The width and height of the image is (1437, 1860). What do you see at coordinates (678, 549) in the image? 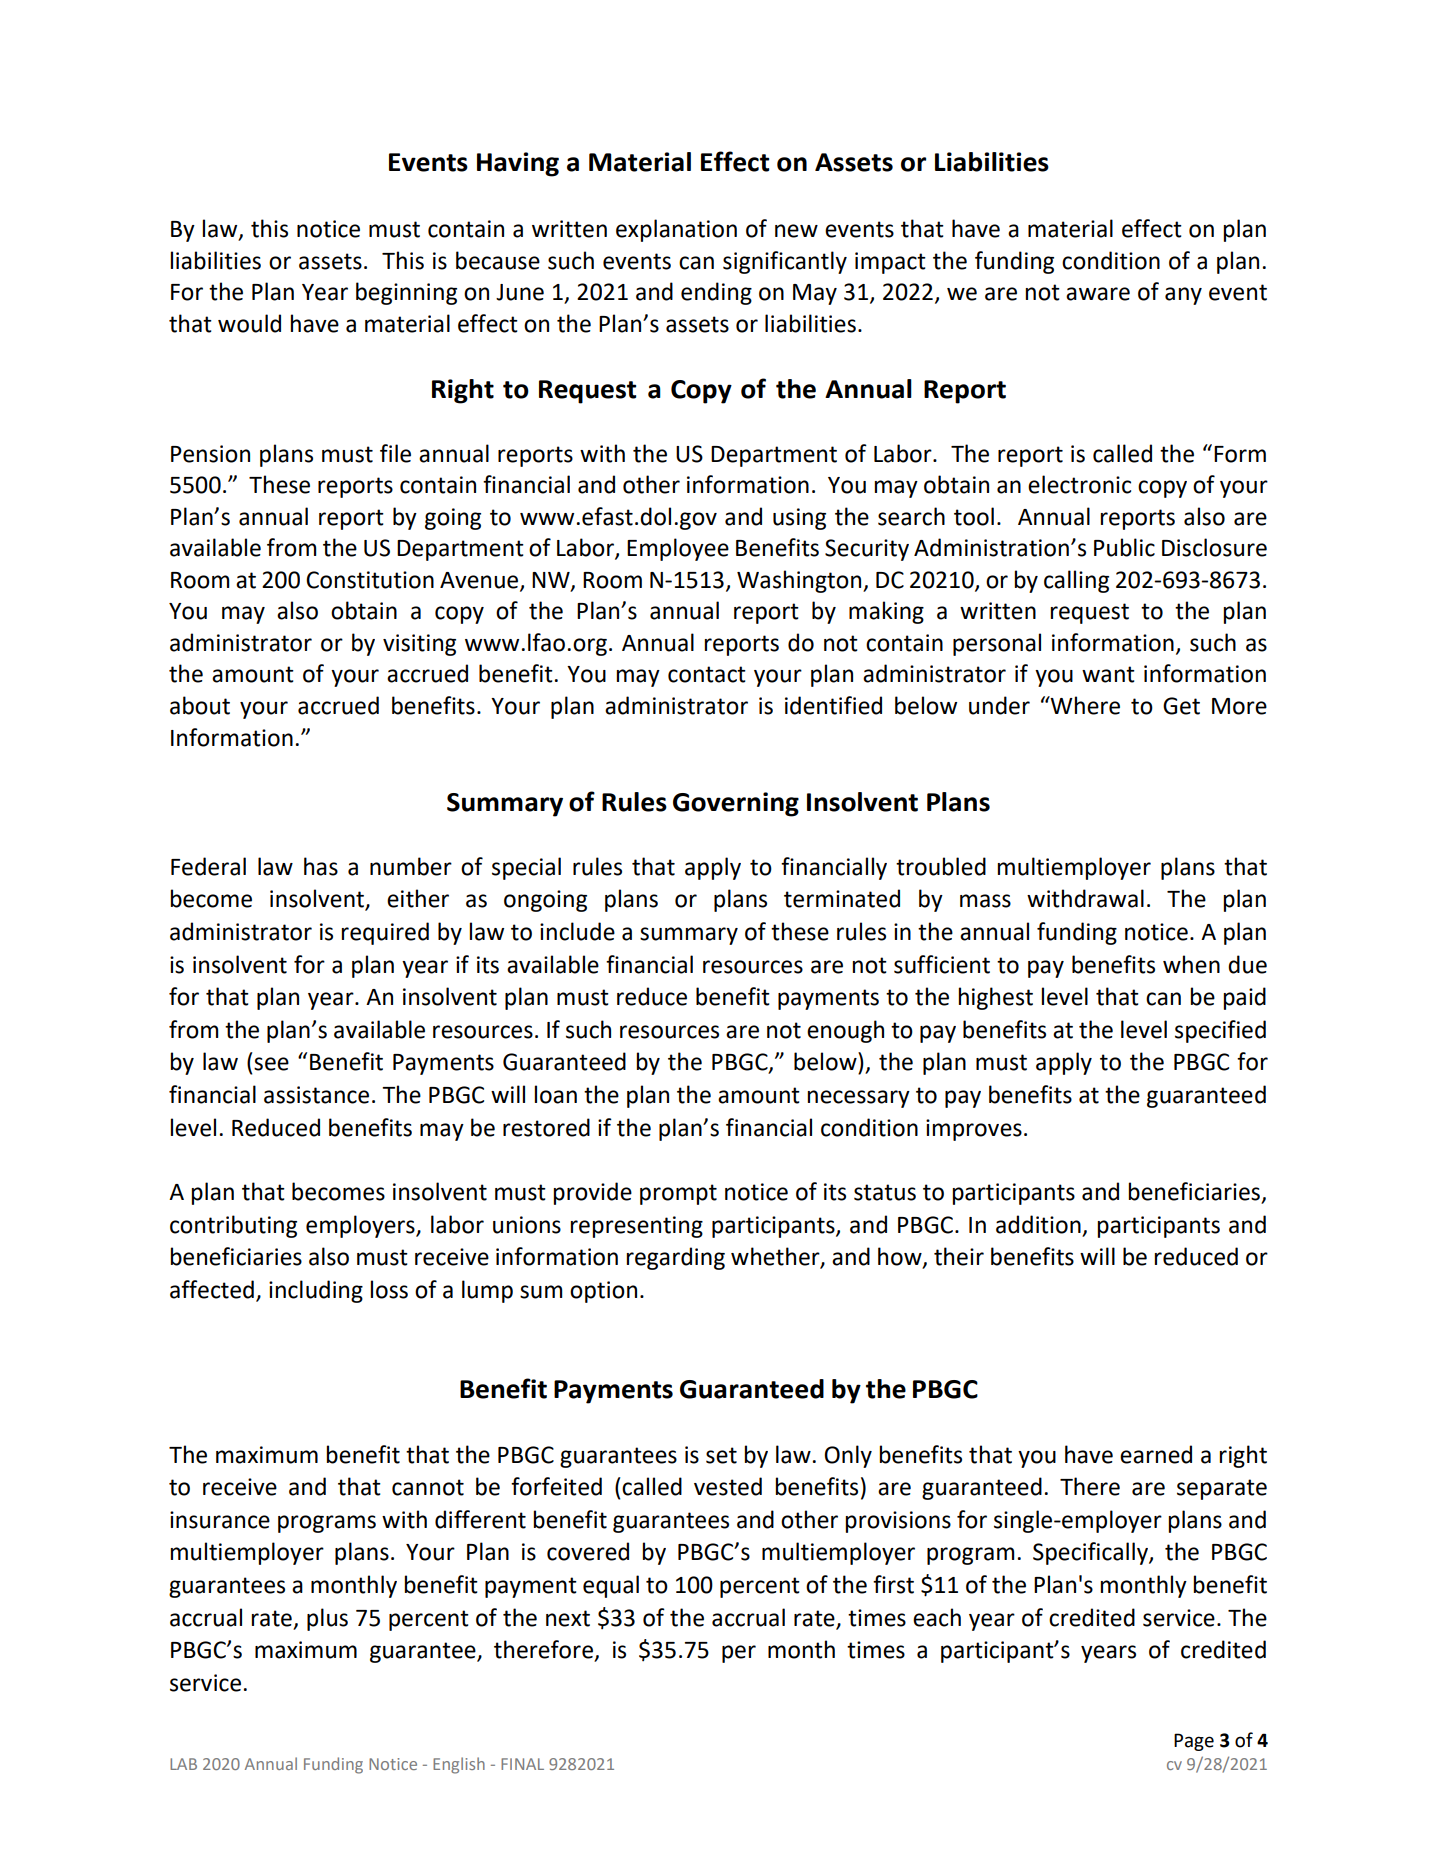
I see `Employee` at bounding box center [678, 549].
